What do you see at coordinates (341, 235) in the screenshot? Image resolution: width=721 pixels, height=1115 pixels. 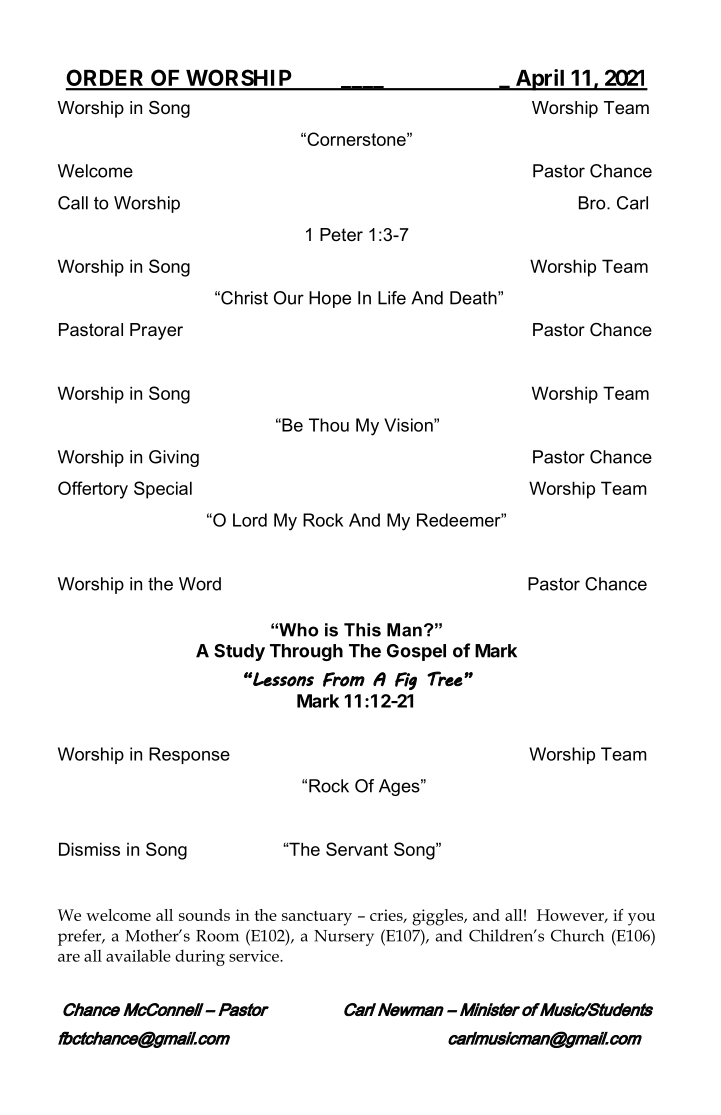 I see `Peter` at bounding box center [341, 235].
